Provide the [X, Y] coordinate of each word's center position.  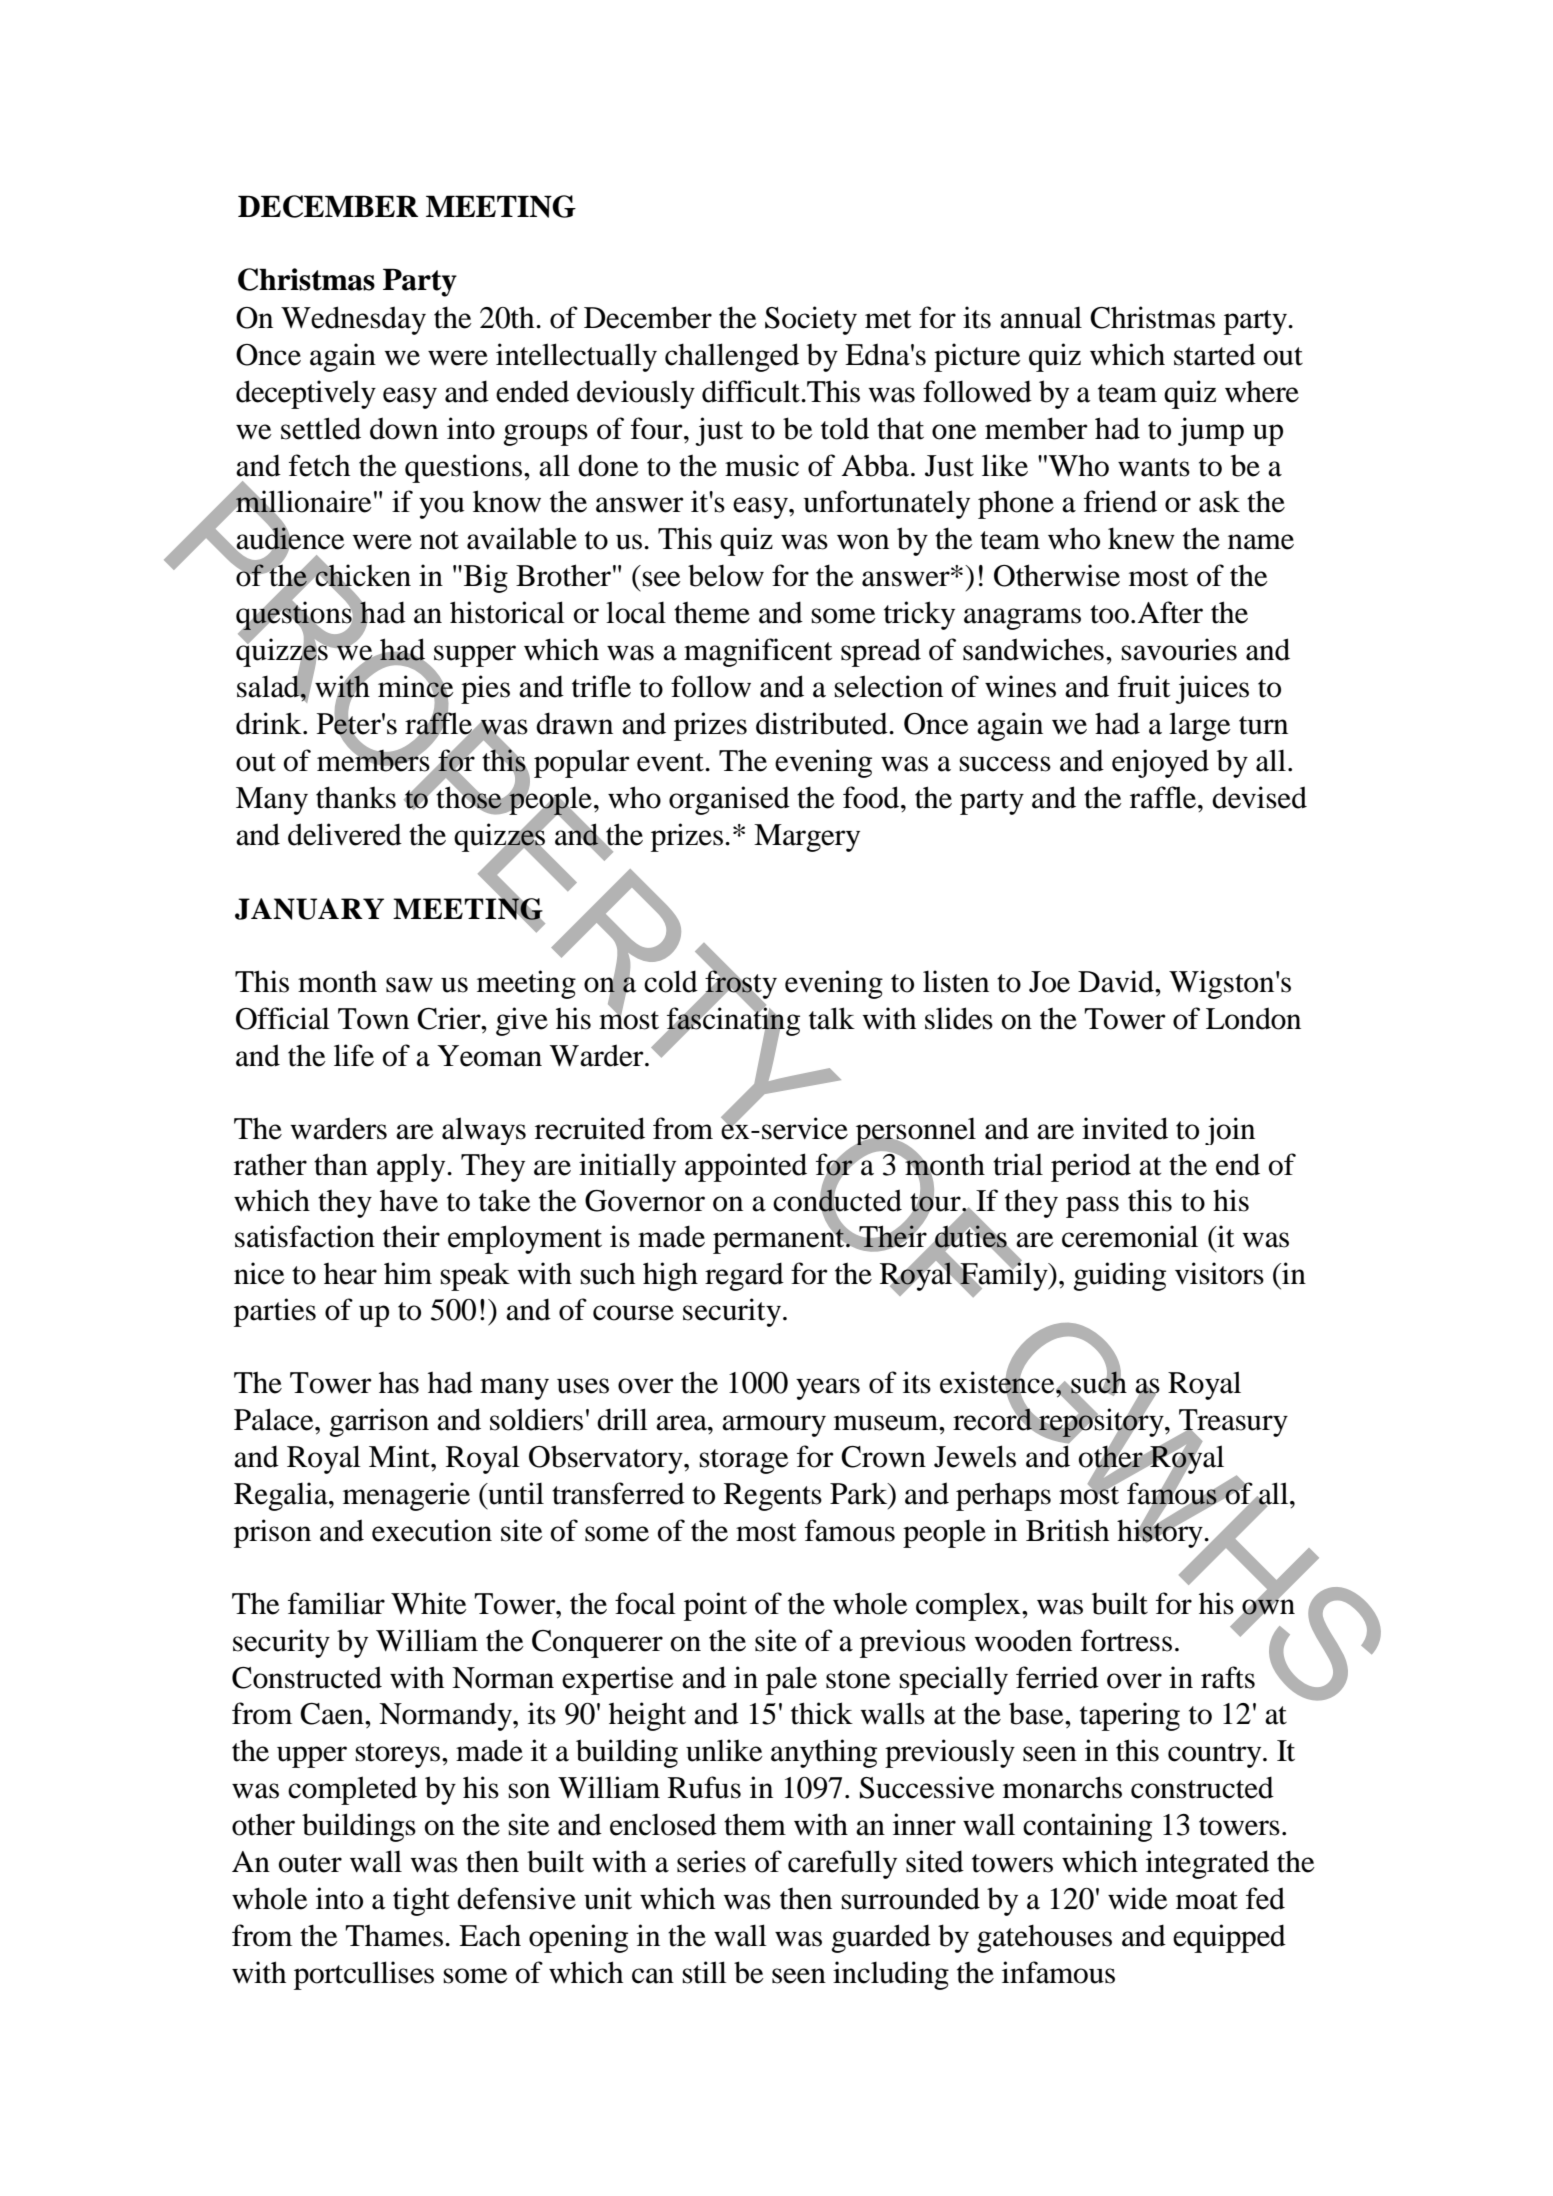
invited [1125, 1128]
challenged [732, 357]
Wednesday [353, 320]
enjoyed [1160, 763]
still [704, 1972]
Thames [394, 1935]
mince [416, 686]
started [1215, 354]
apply [412, 1167]
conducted [837, 1200]
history [1161, 1533]
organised [729, 800]
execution [432, 1530]
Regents [773, 1497]
